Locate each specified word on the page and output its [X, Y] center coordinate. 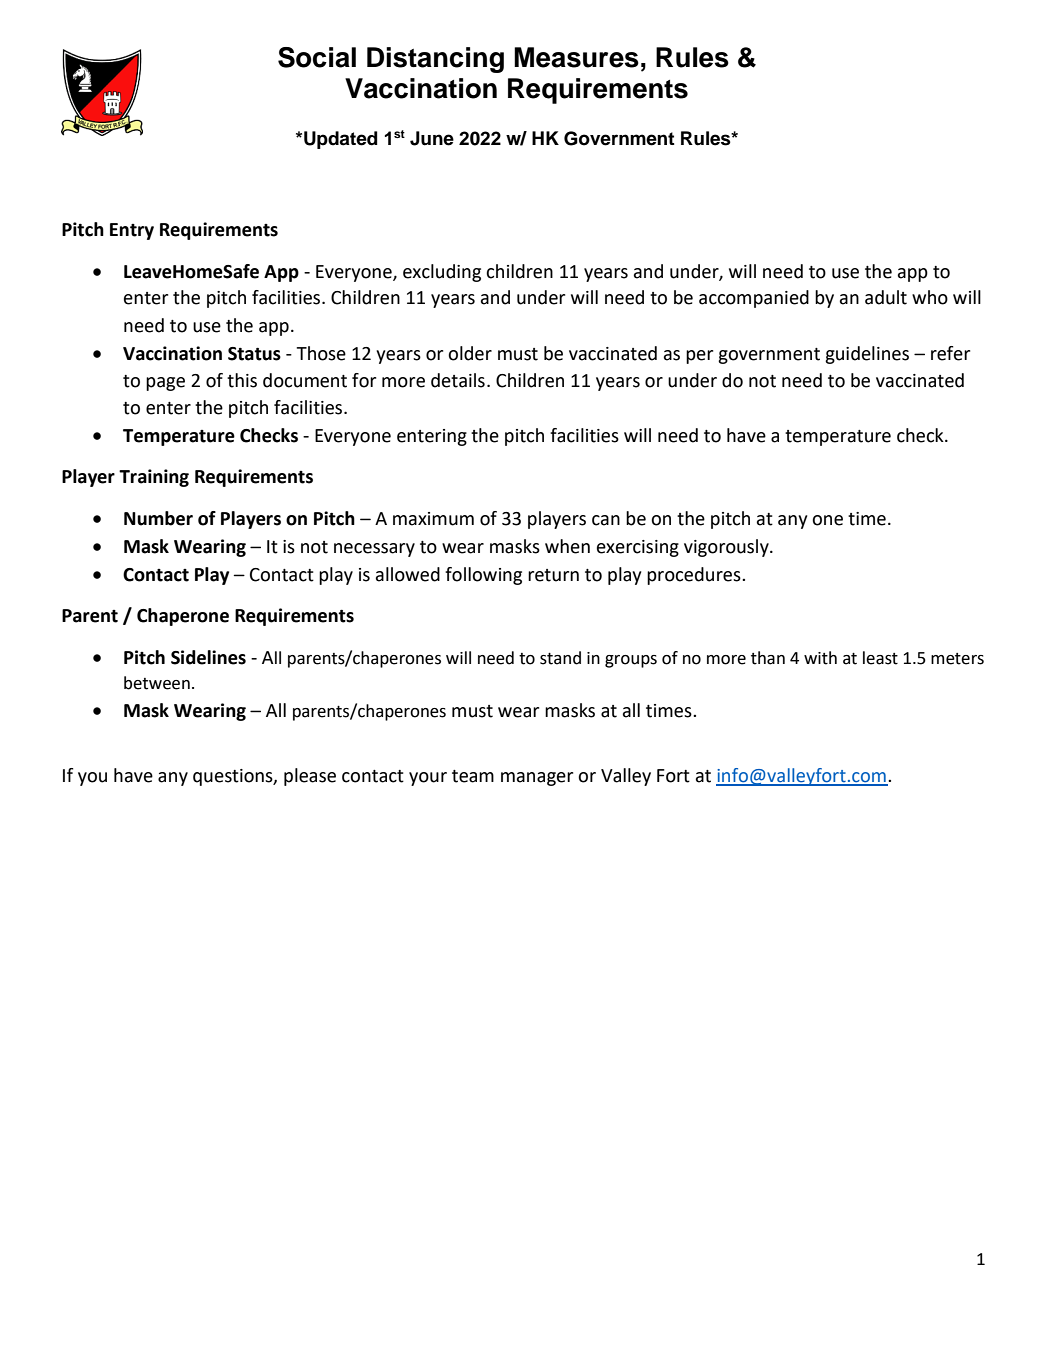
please [310, 777]
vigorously [727, 548]
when [567, 546]
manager [537, 779]
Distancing [435, 60]
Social [317, 57]
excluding [442, 273]
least [880, 658]
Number [158, 518]
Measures [576, 57]
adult [886, 297]
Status [254, 354]
